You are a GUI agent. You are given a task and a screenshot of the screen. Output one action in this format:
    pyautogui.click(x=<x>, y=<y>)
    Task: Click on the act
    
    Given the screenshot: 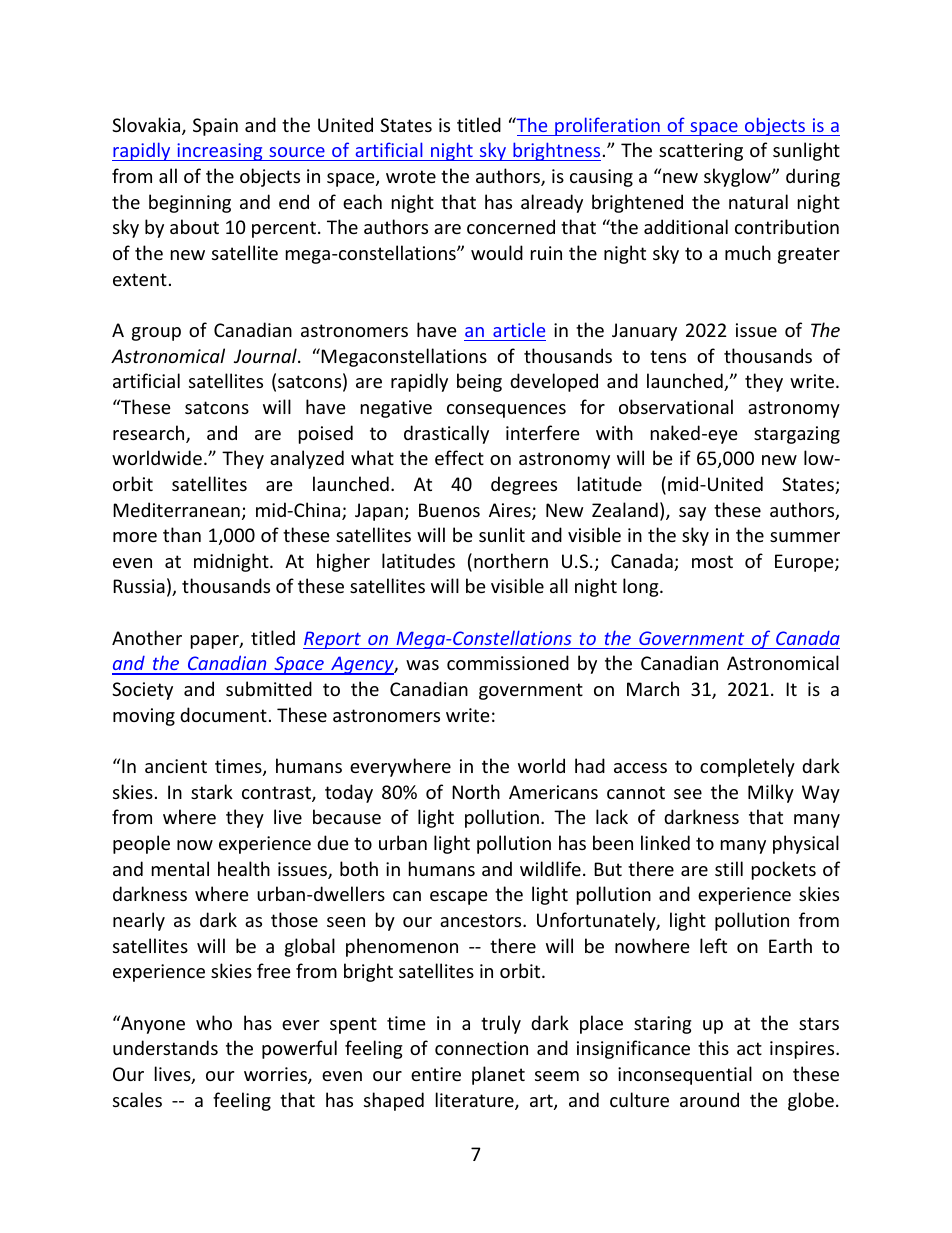 What is the action you would take?
    pyautogui.click(x=749, y=1048)
